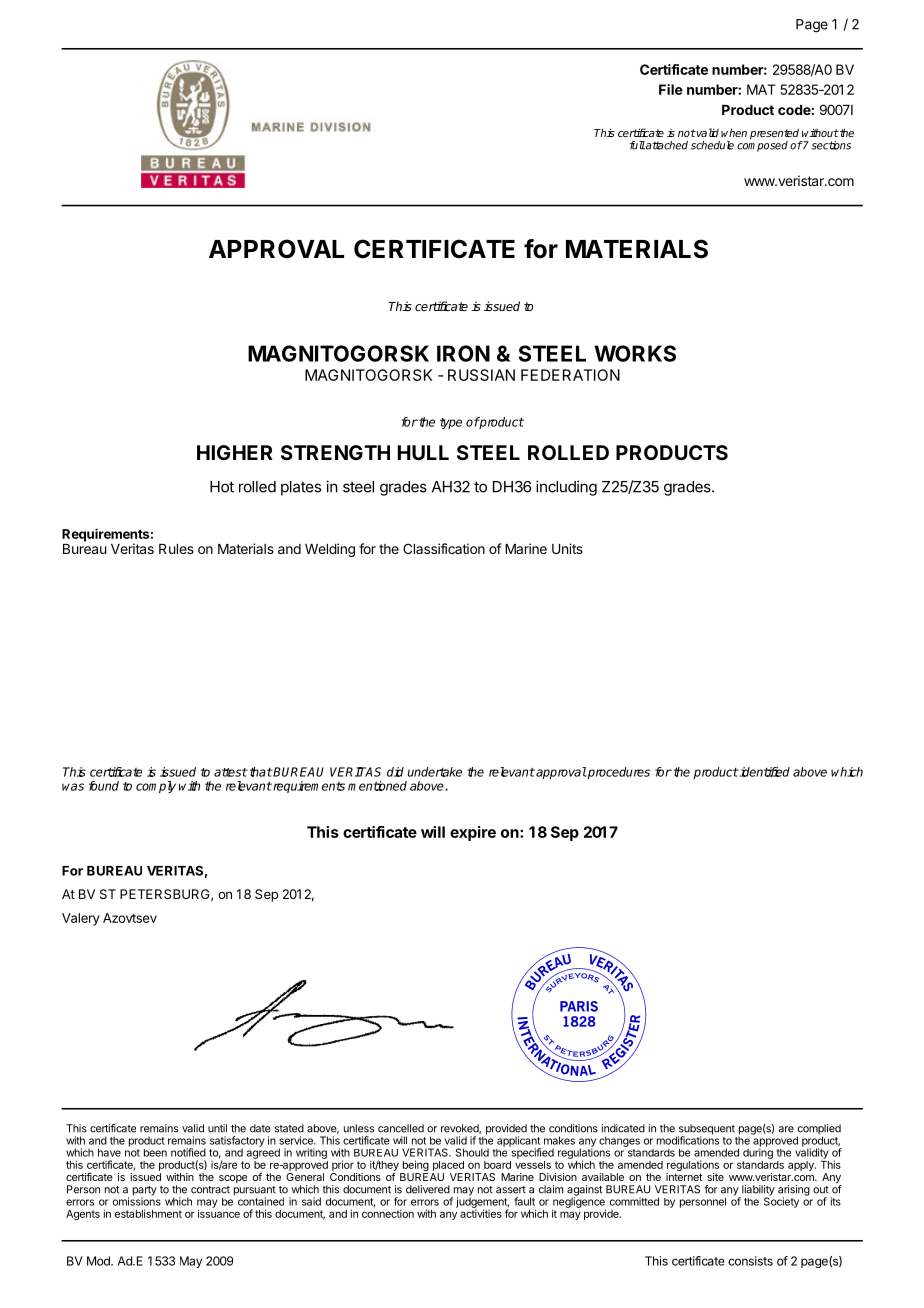 This screenshot has width=924, height=1308. What do you see at coordinates (734, 132) in the screenshot?
I see `when` at bounding box center [734, 132].
